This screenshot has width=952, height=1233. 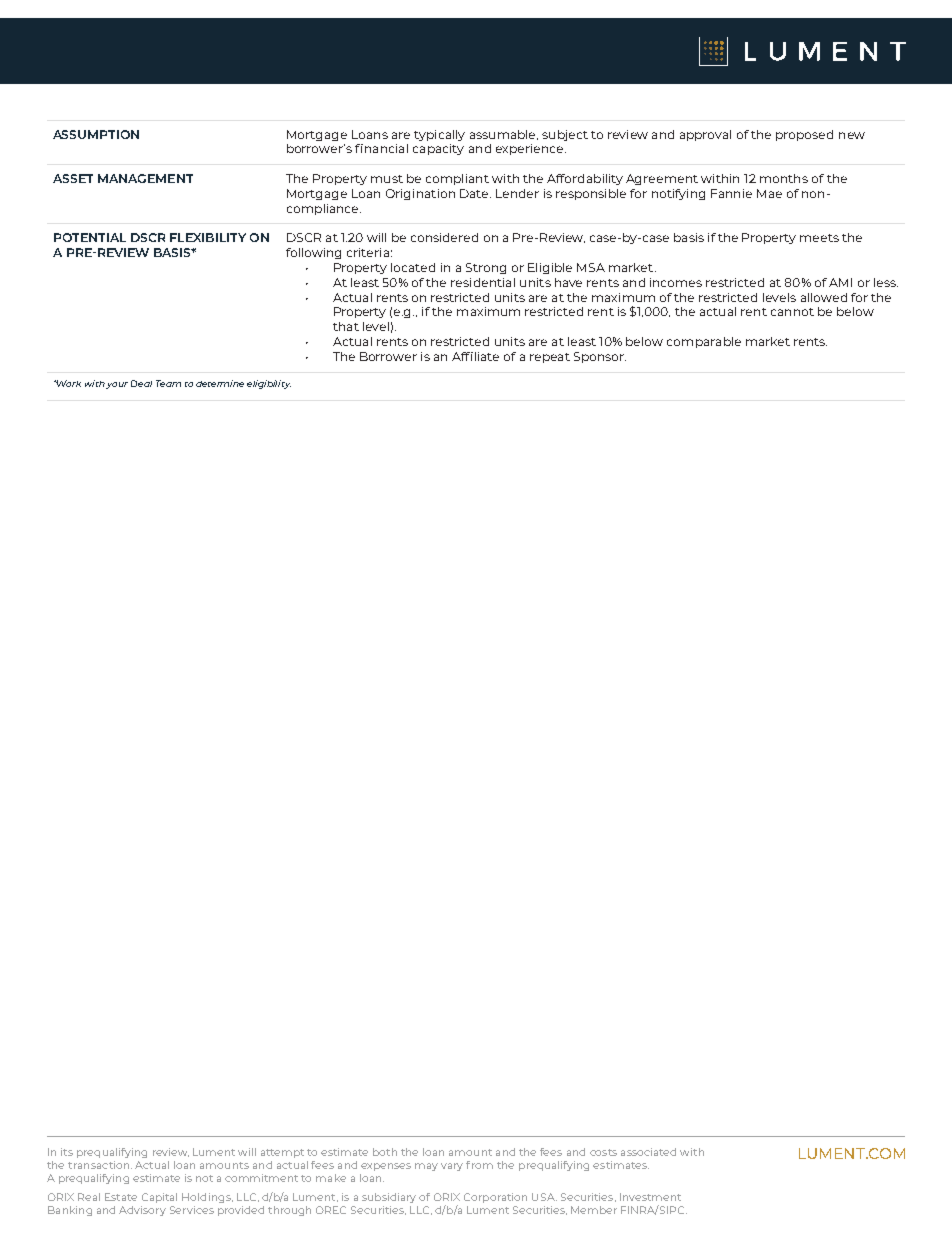 What do you see at coordinates (650, 1197) in the screenshot?
I see `Investment` at bounding box center [650, 1197].
